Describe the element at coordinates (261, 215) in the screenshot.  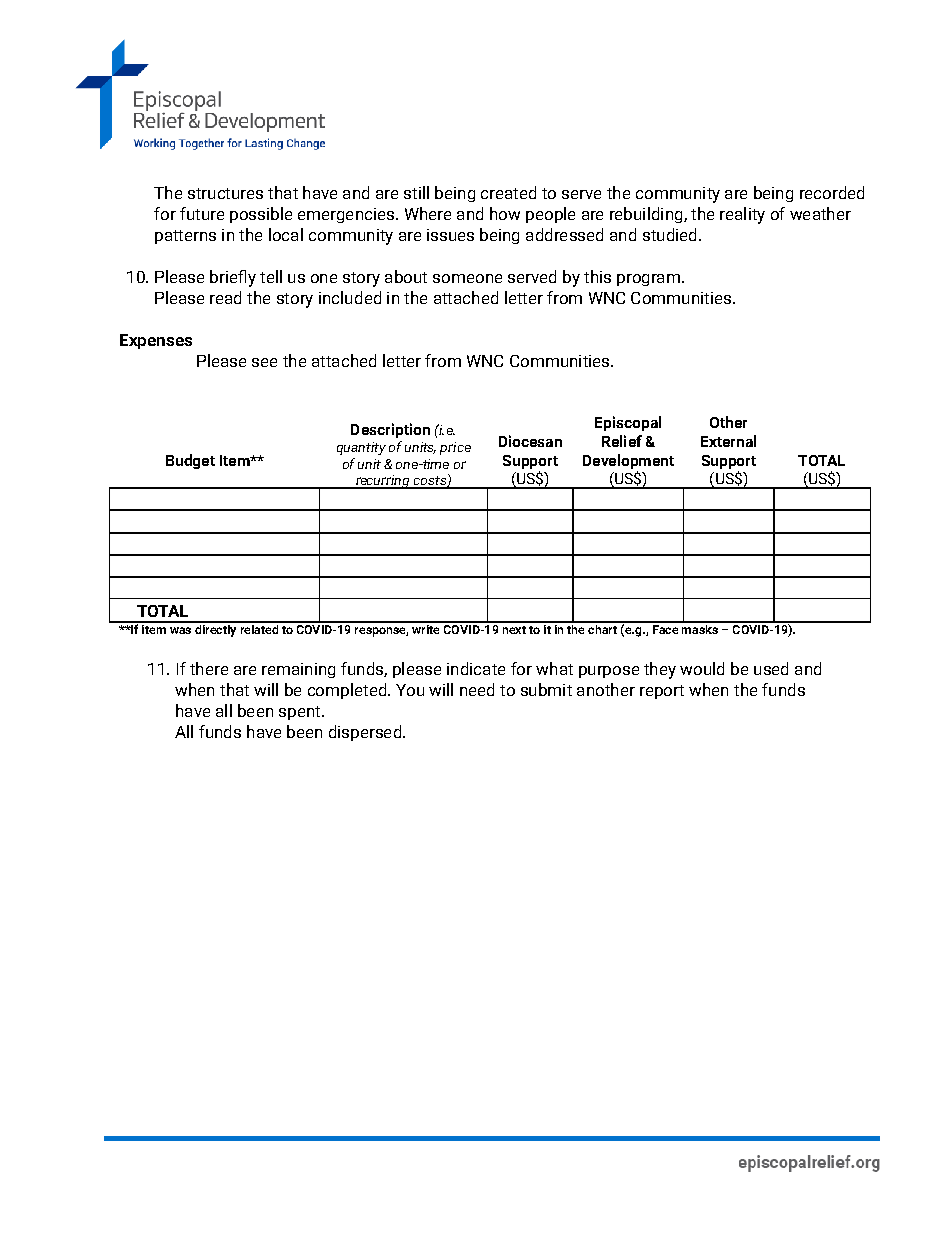
I see `possible` at that location.
